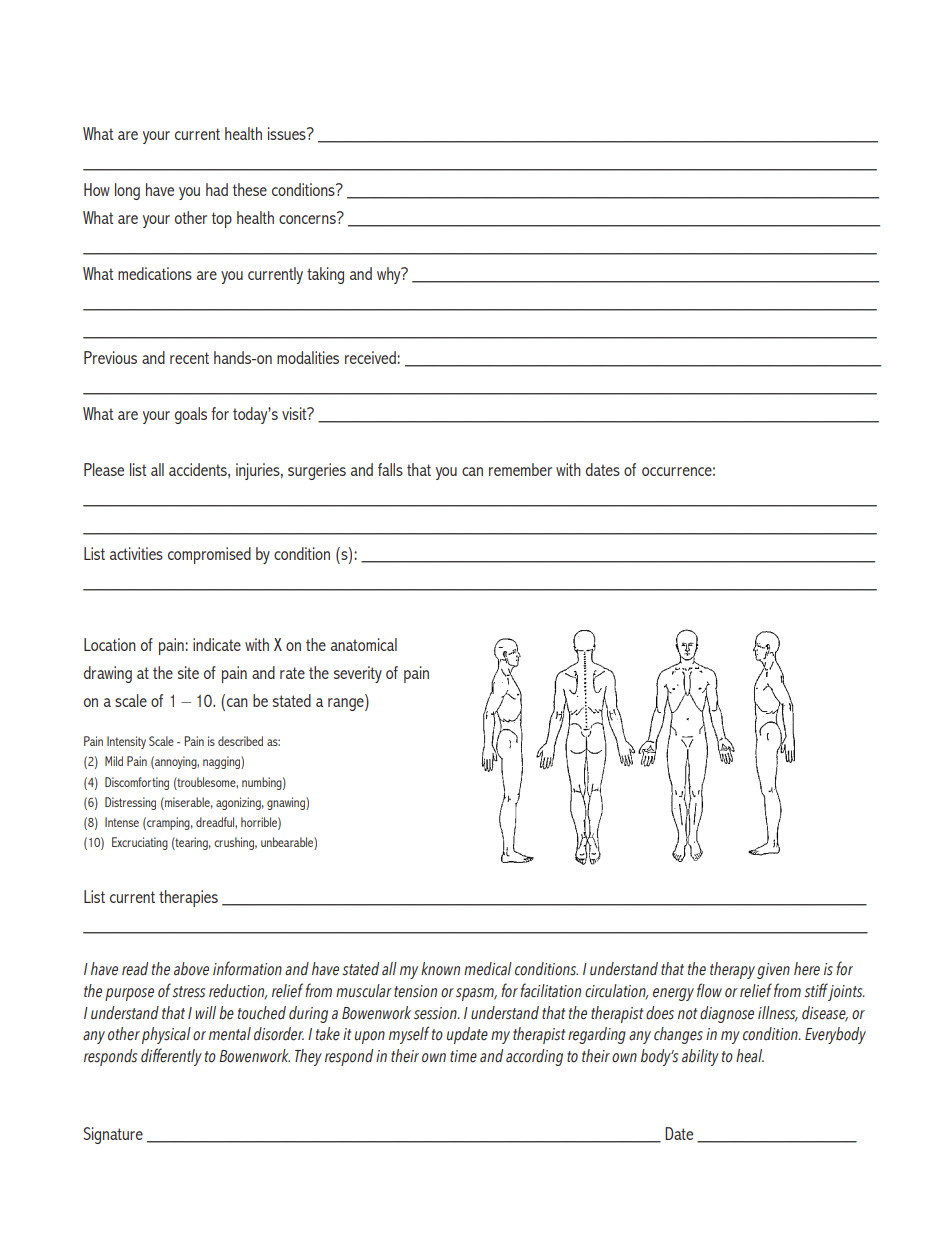 This page has width=952, height=1233. Describe the element at coordinates (732, 970) in the page. I see `therapy` at that location.
